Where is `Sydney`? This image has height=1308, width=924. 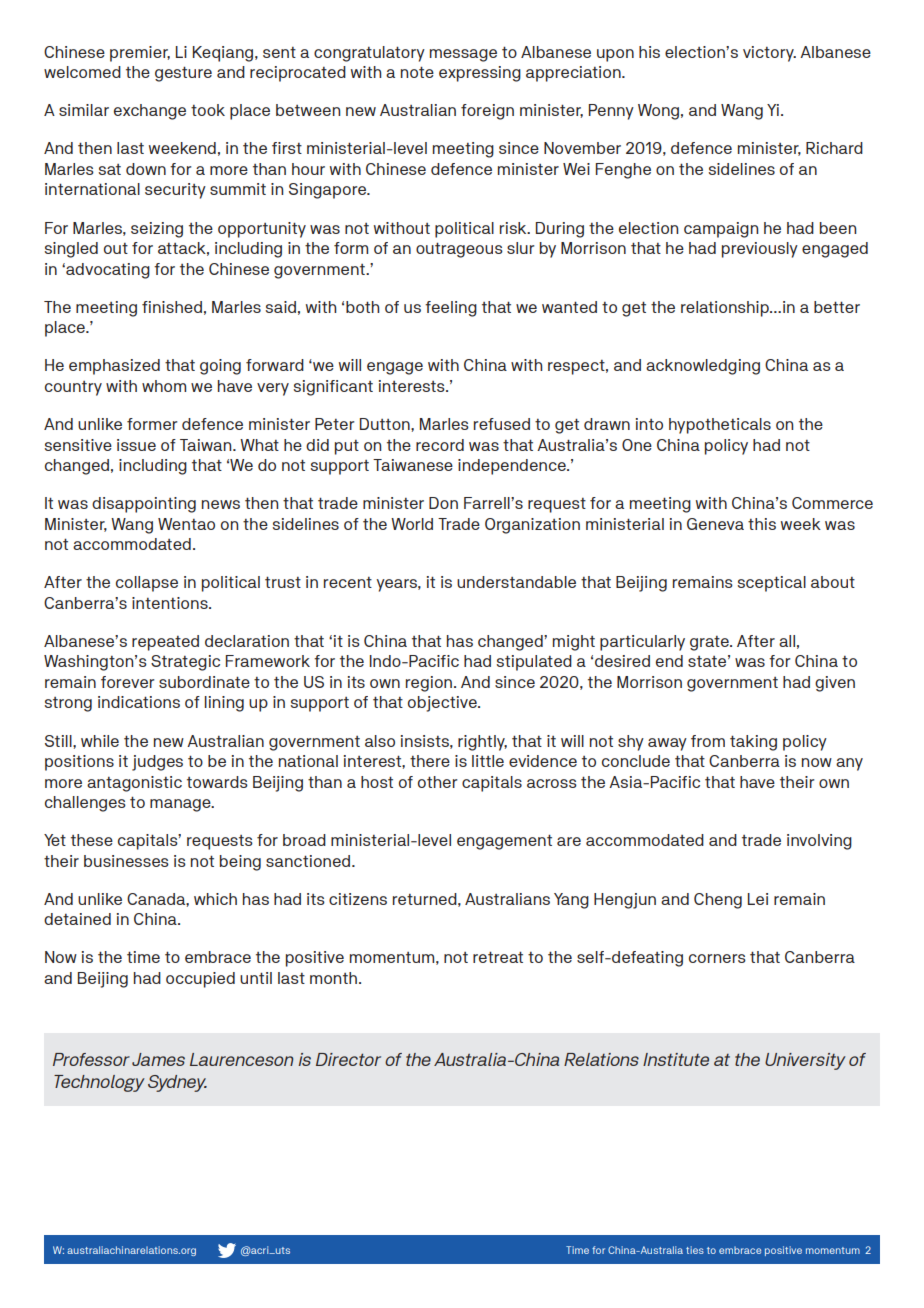
Sydney is located at coordinates (177, 1083).
